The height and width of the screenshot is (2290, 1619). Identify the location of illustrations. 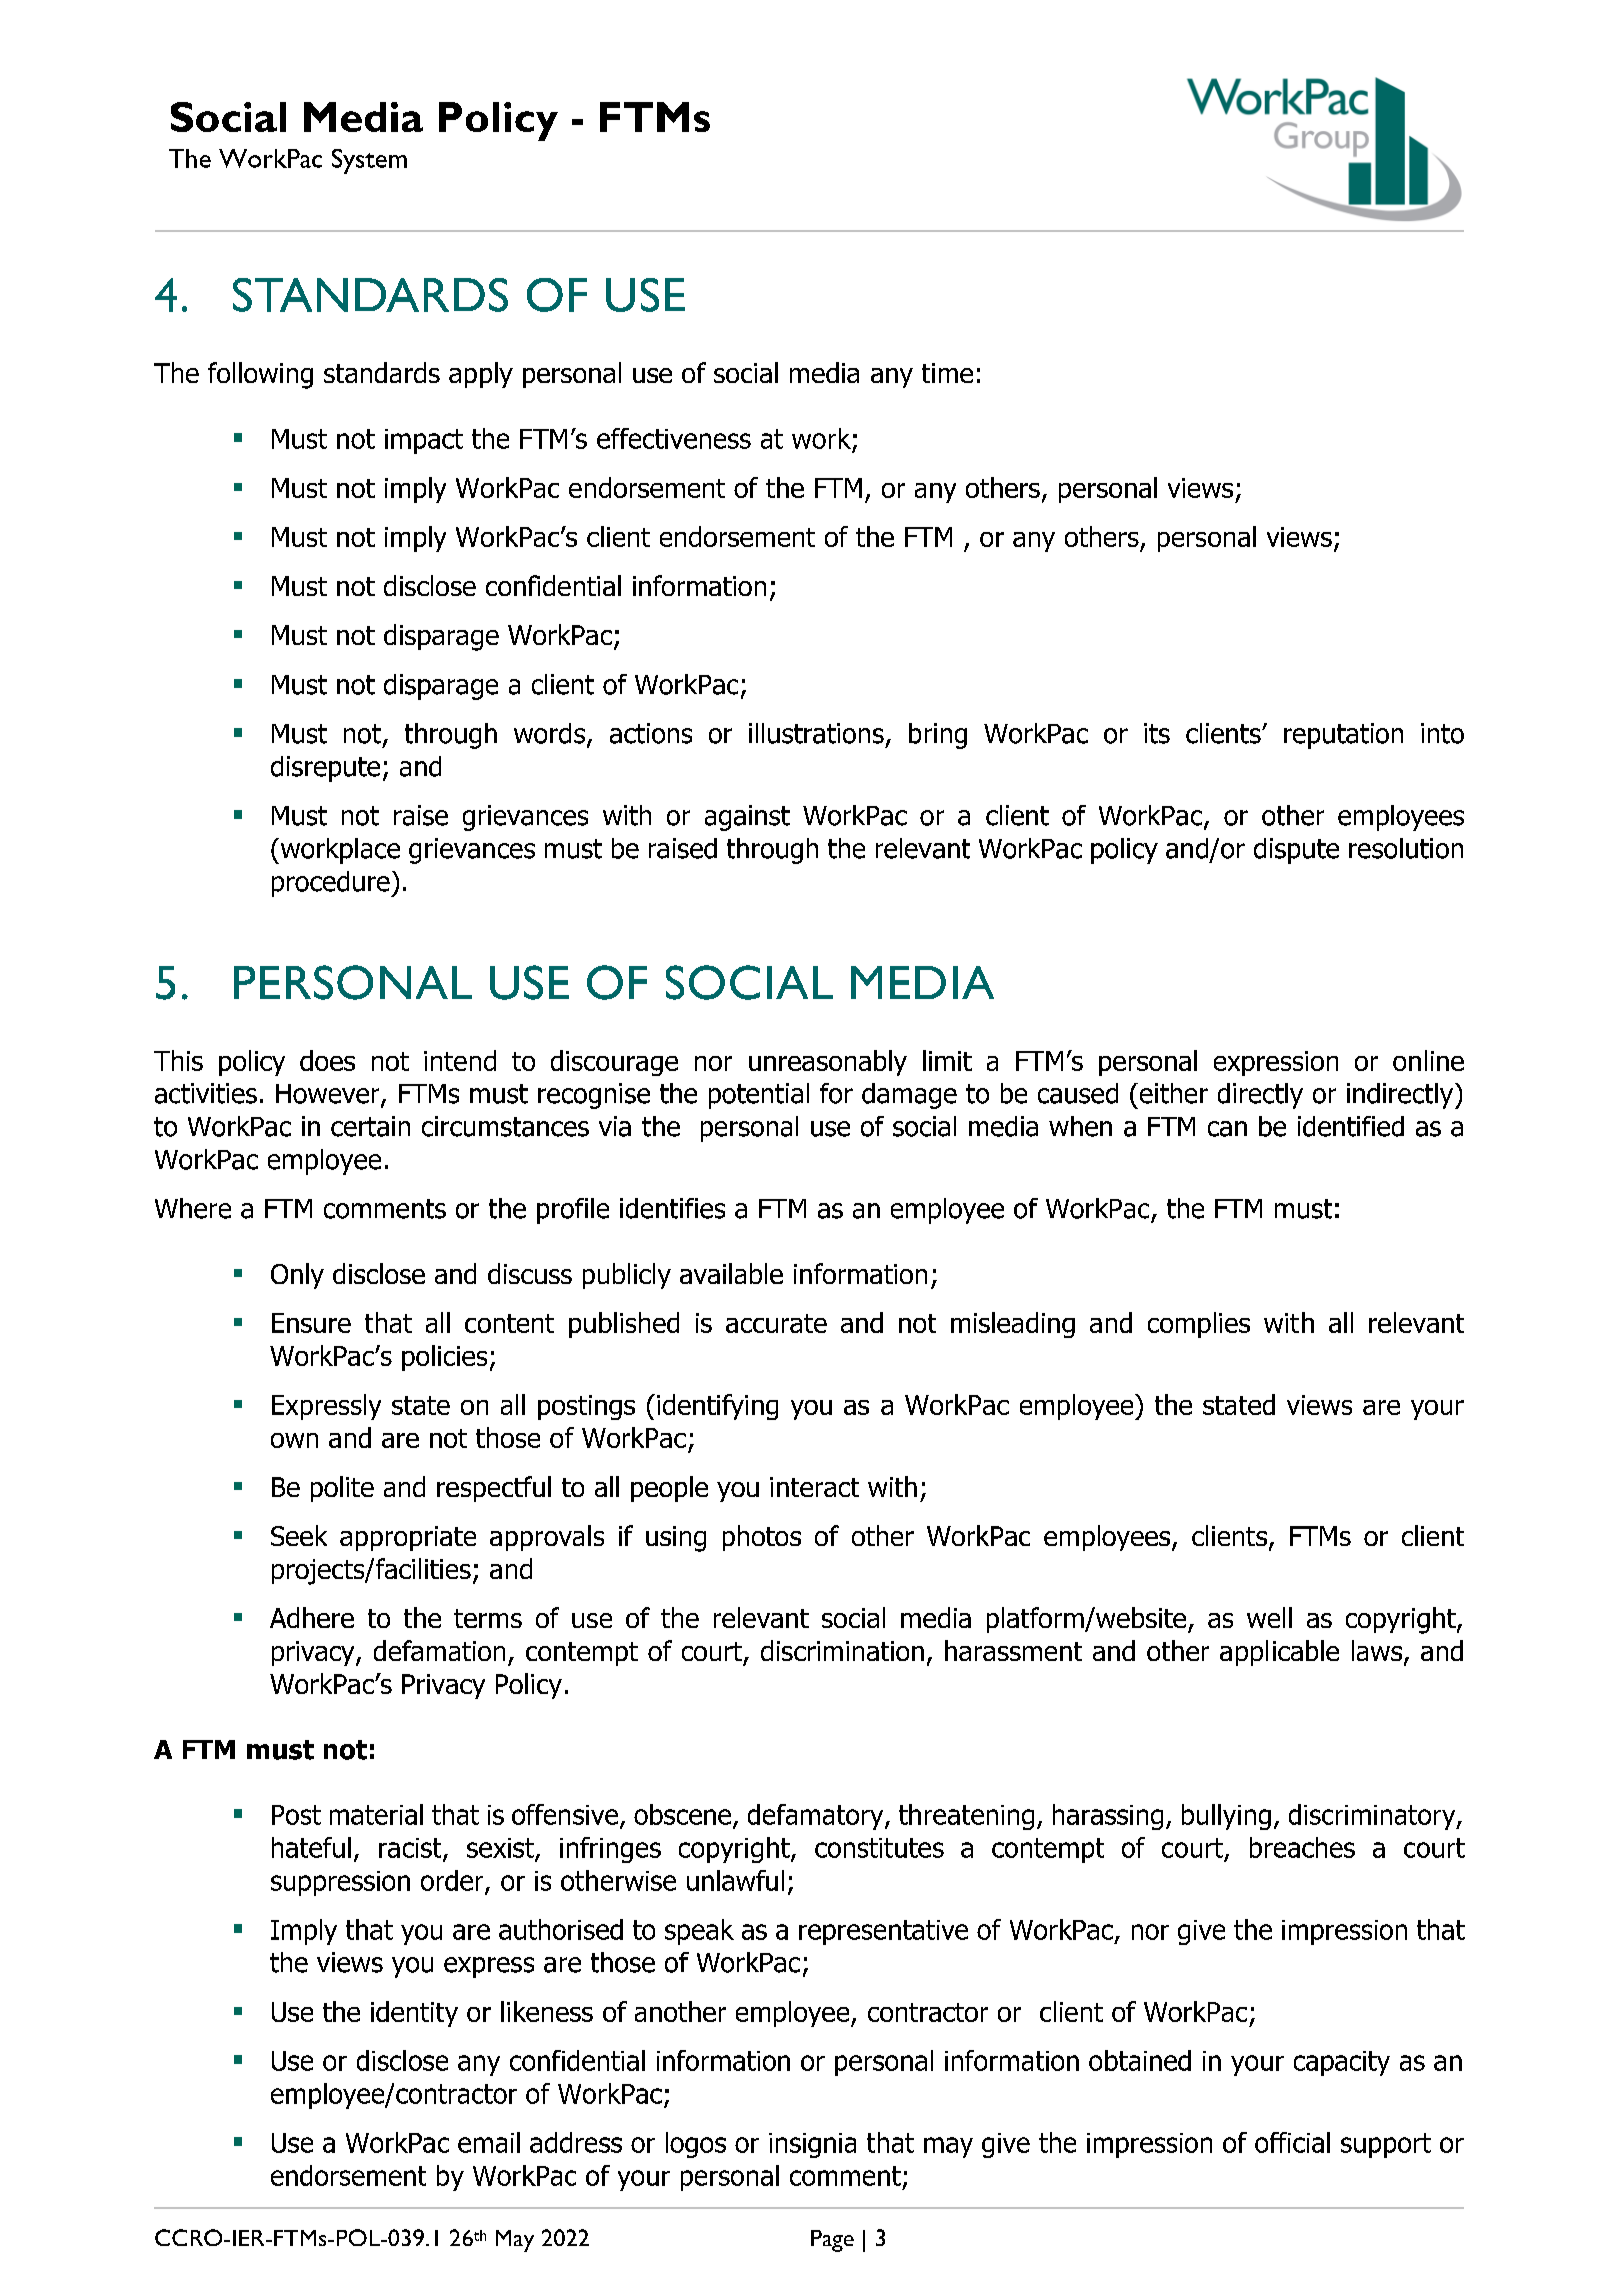
(816, 733).
